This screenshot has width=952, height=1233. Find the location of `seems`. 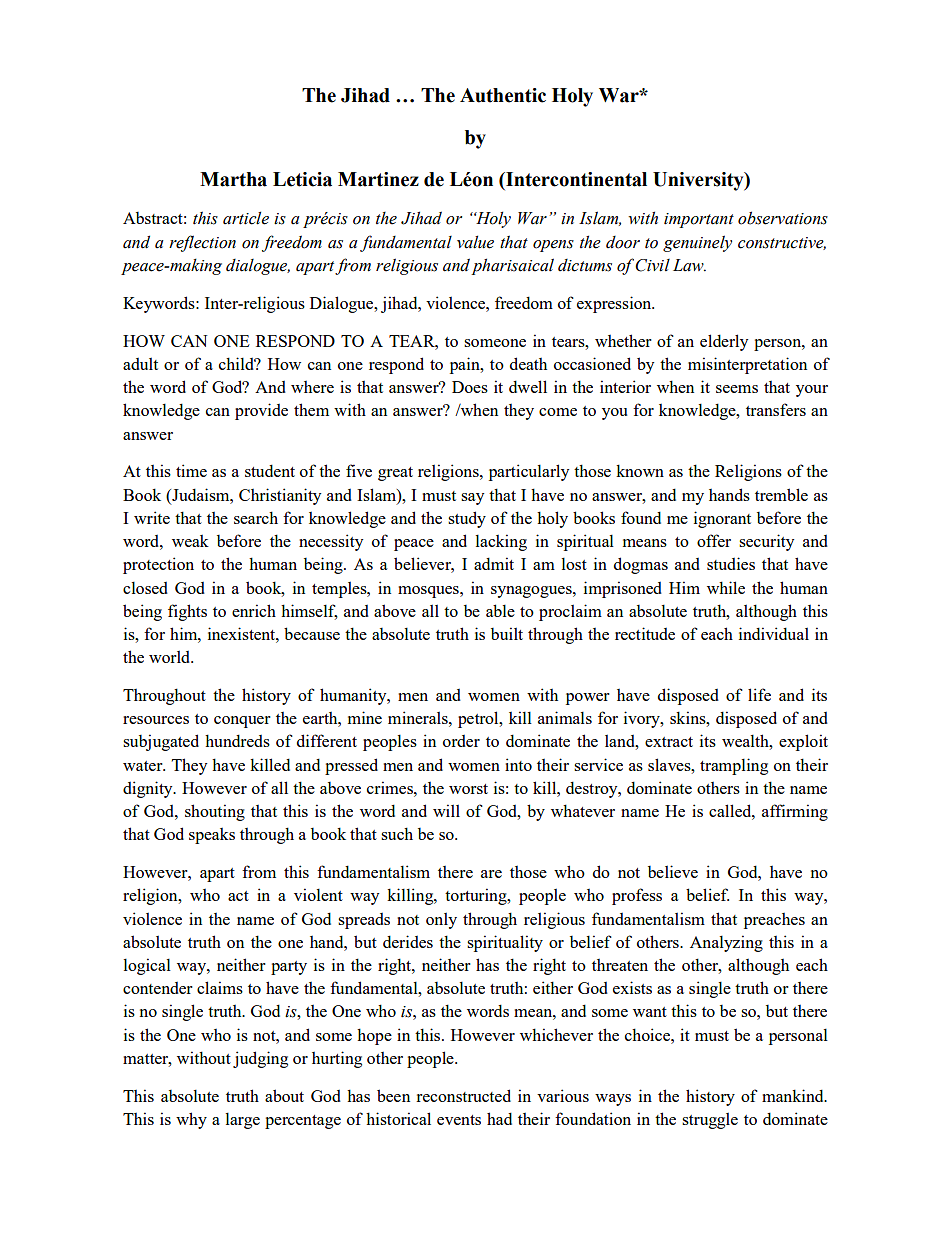

seems is located at coordinates (737, 389).
